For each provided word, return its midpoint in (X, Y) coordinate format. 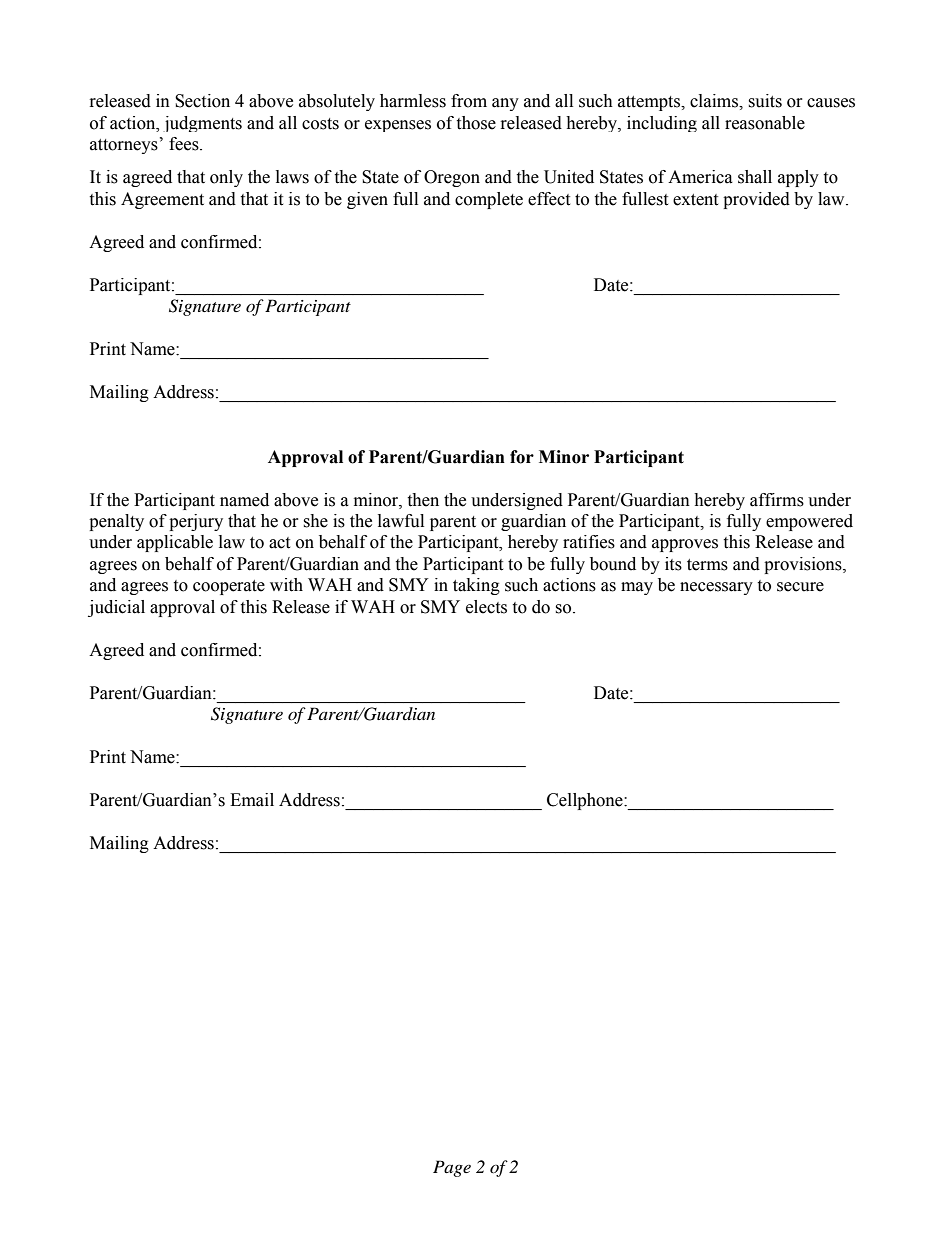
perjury (196, 522)
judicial (116, 608)
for (522, 457)
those (476, 123)
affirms (777, 500)
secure (800, 587)
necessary (716, 588)
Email (252, 800)
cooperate (229, 587)
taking (476, 586)
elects (486, 607)
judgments (203, 124)
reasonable (765, 123)
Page (452, 1168)
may (637, 588)
